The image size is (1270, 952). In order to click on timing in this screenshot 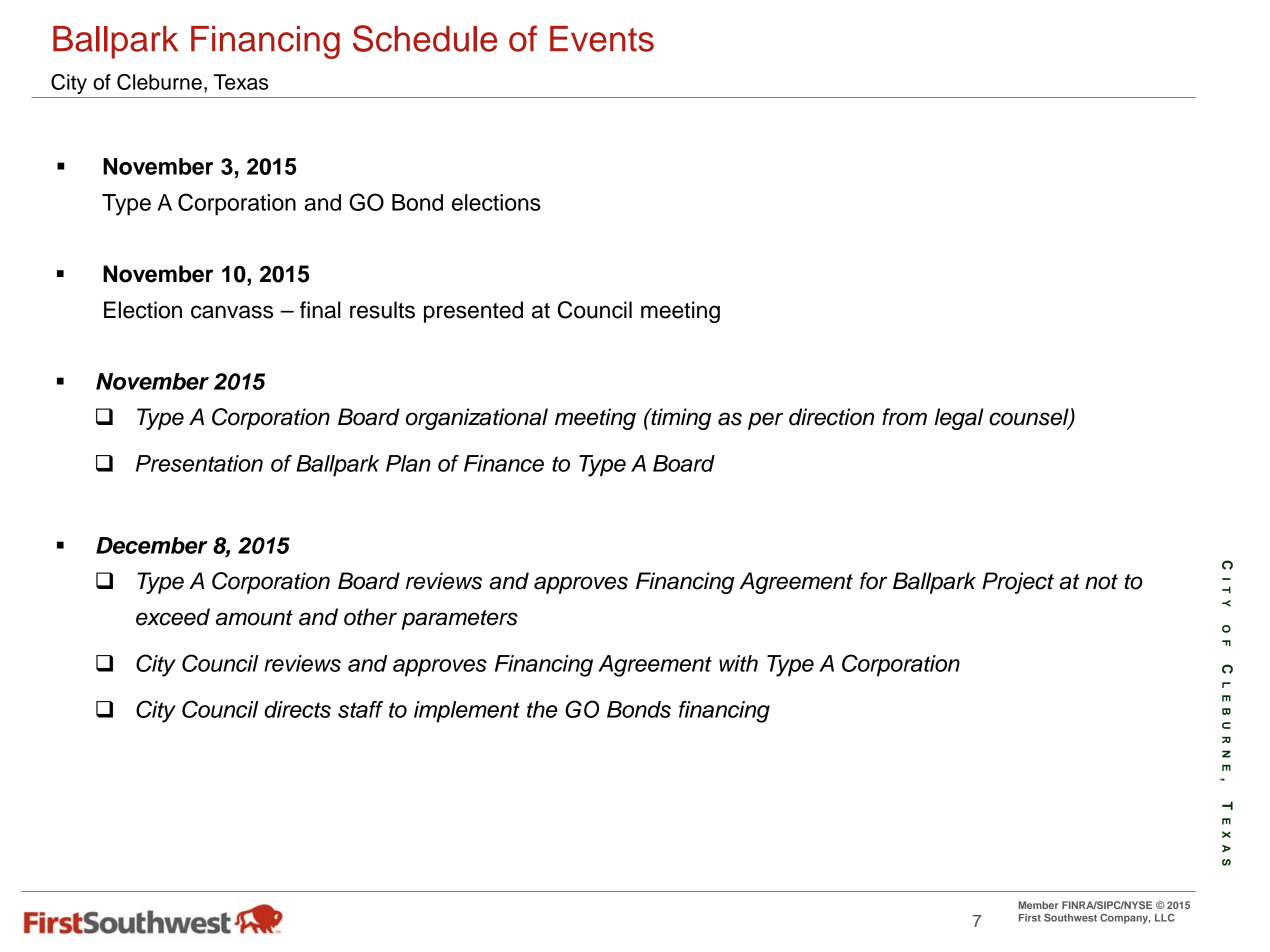, I will do `click(680, 419)`.
